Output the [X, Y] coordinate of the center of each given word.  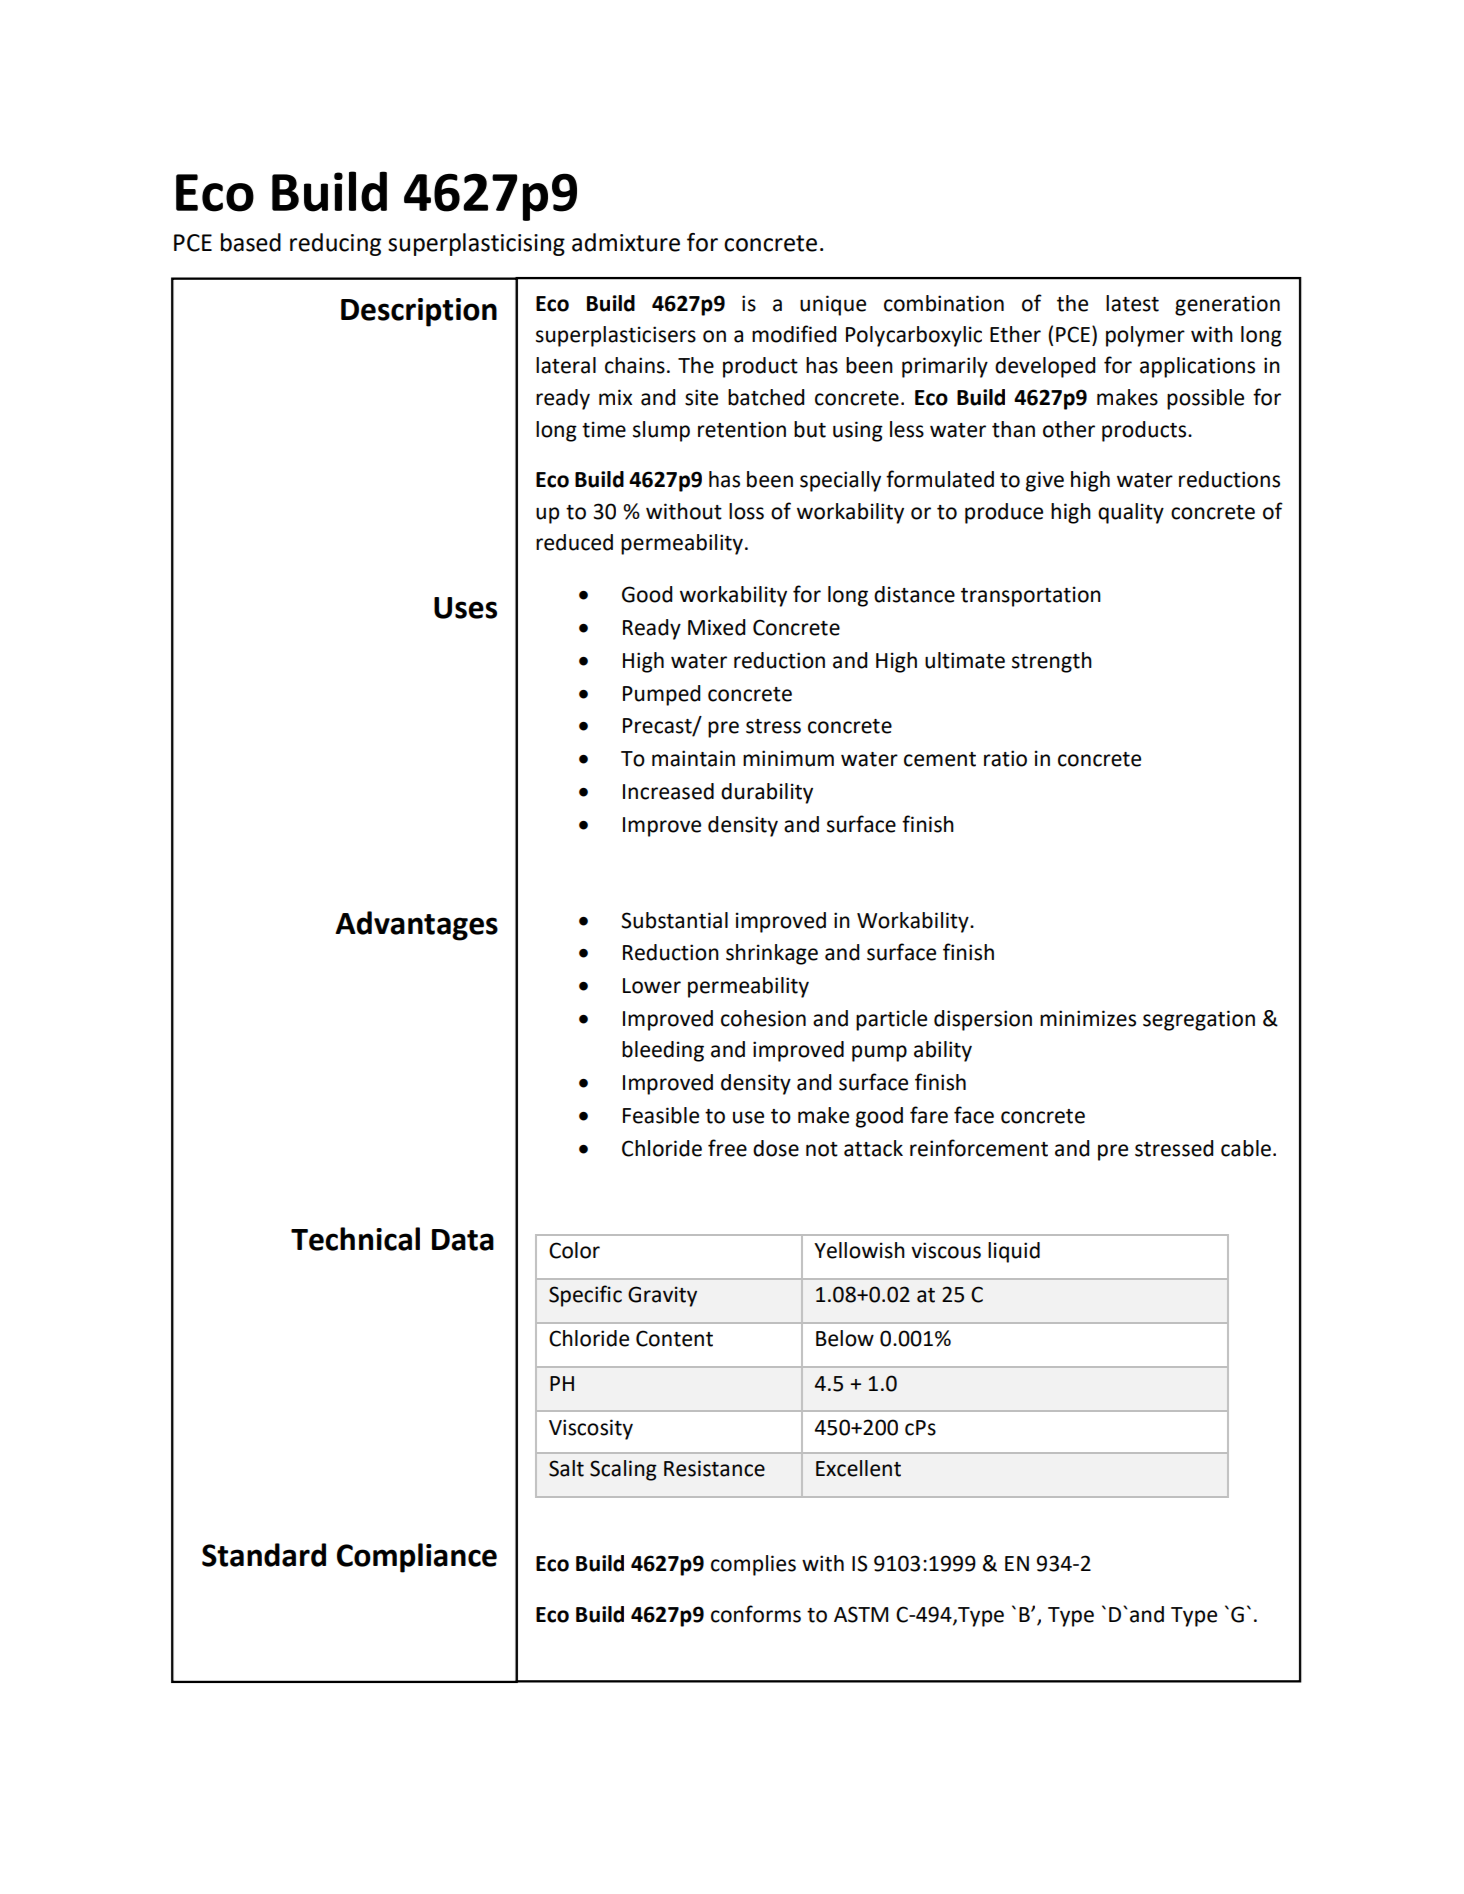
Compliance [417, 1558]
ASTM [861, 1614]
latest [1132, 303]
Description [419, 312]
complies [753, 1565]
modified [794, 334]
